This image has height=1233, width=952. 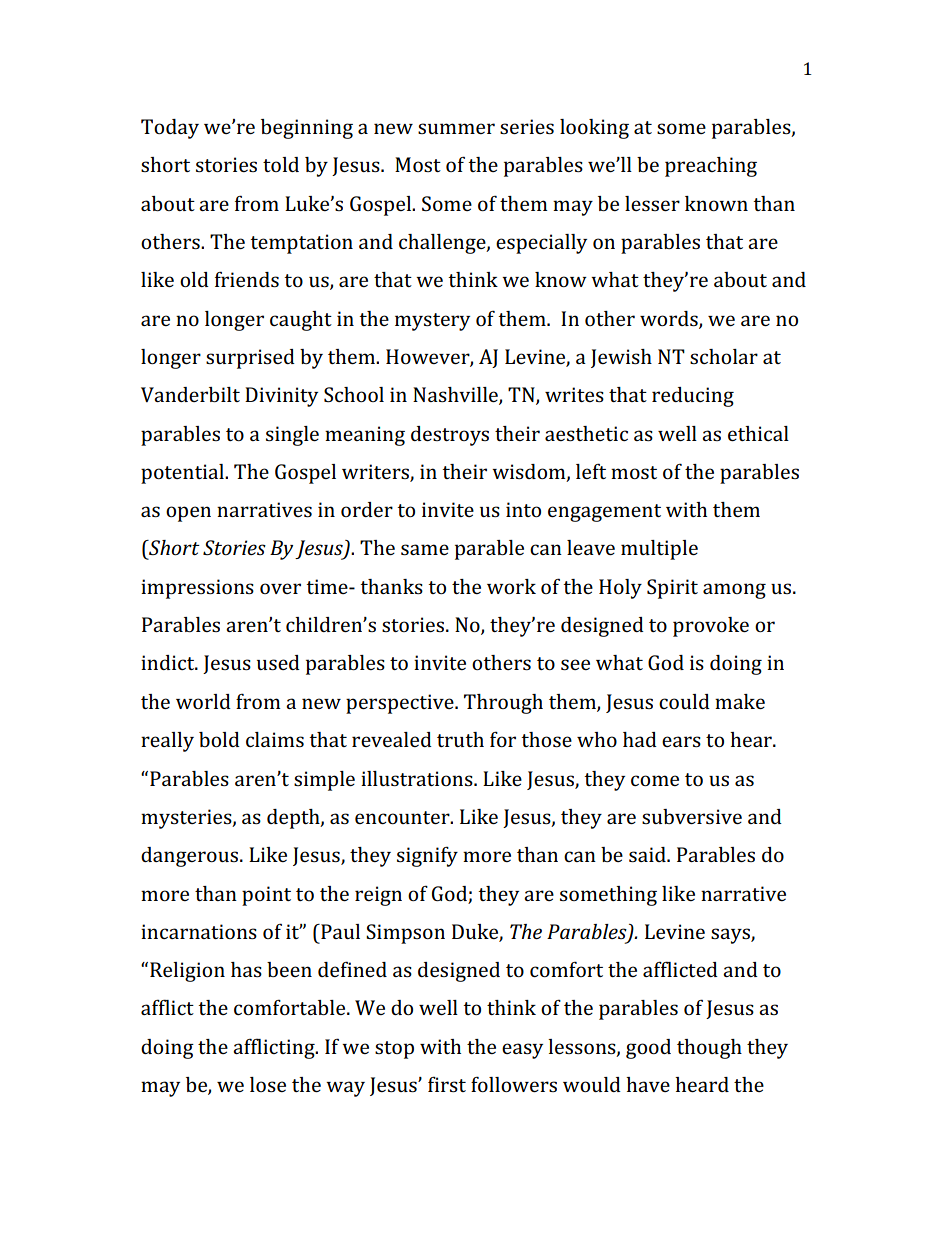 What do you see at coordinates (450, 436) in the image?
I see `destroys` at bounding box center [450, 436].
